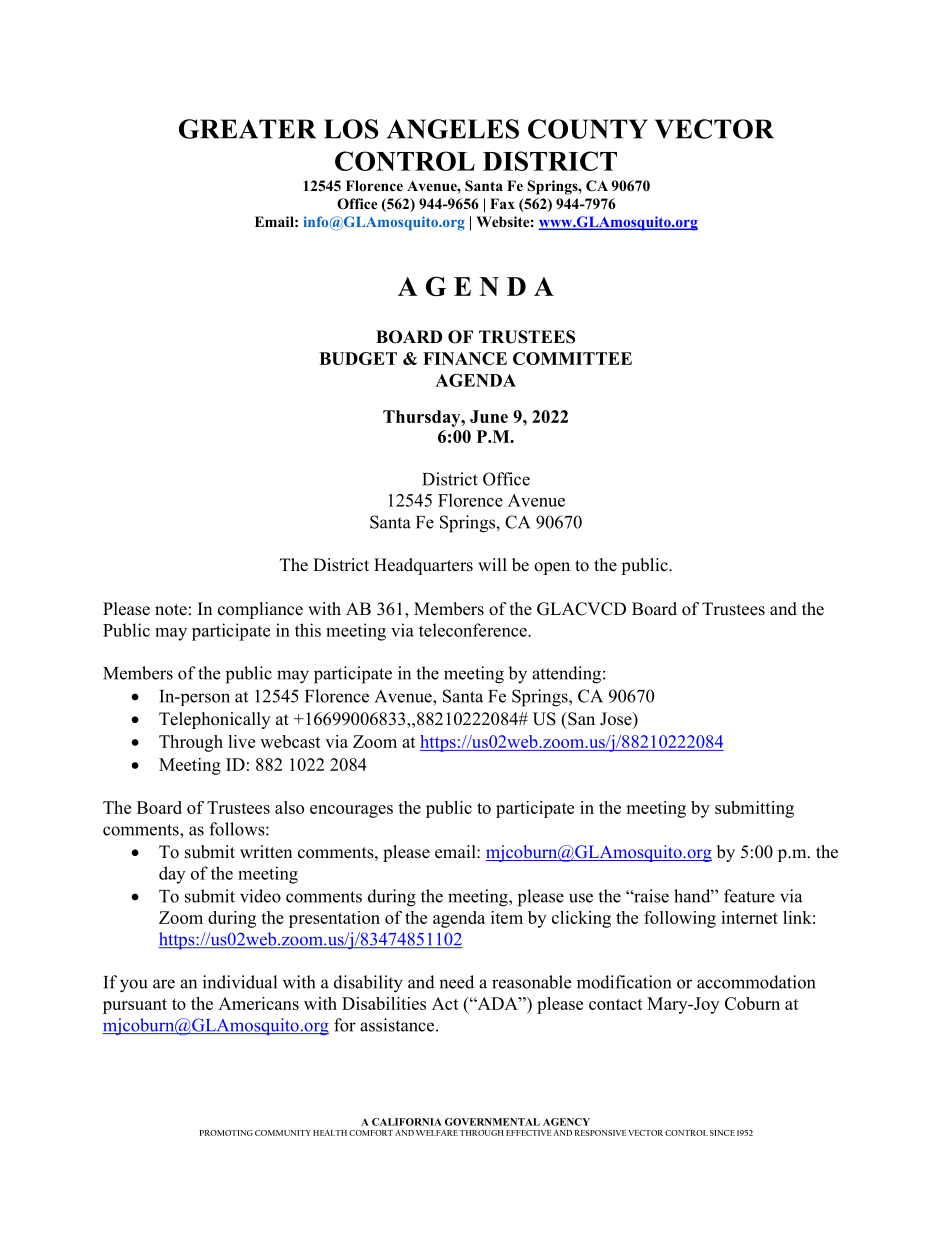 This screenshot has height=1233, width=952. Describe the element at coordinates (572, 358) in the screenshot. I see `COMMITTEE` at that location.
